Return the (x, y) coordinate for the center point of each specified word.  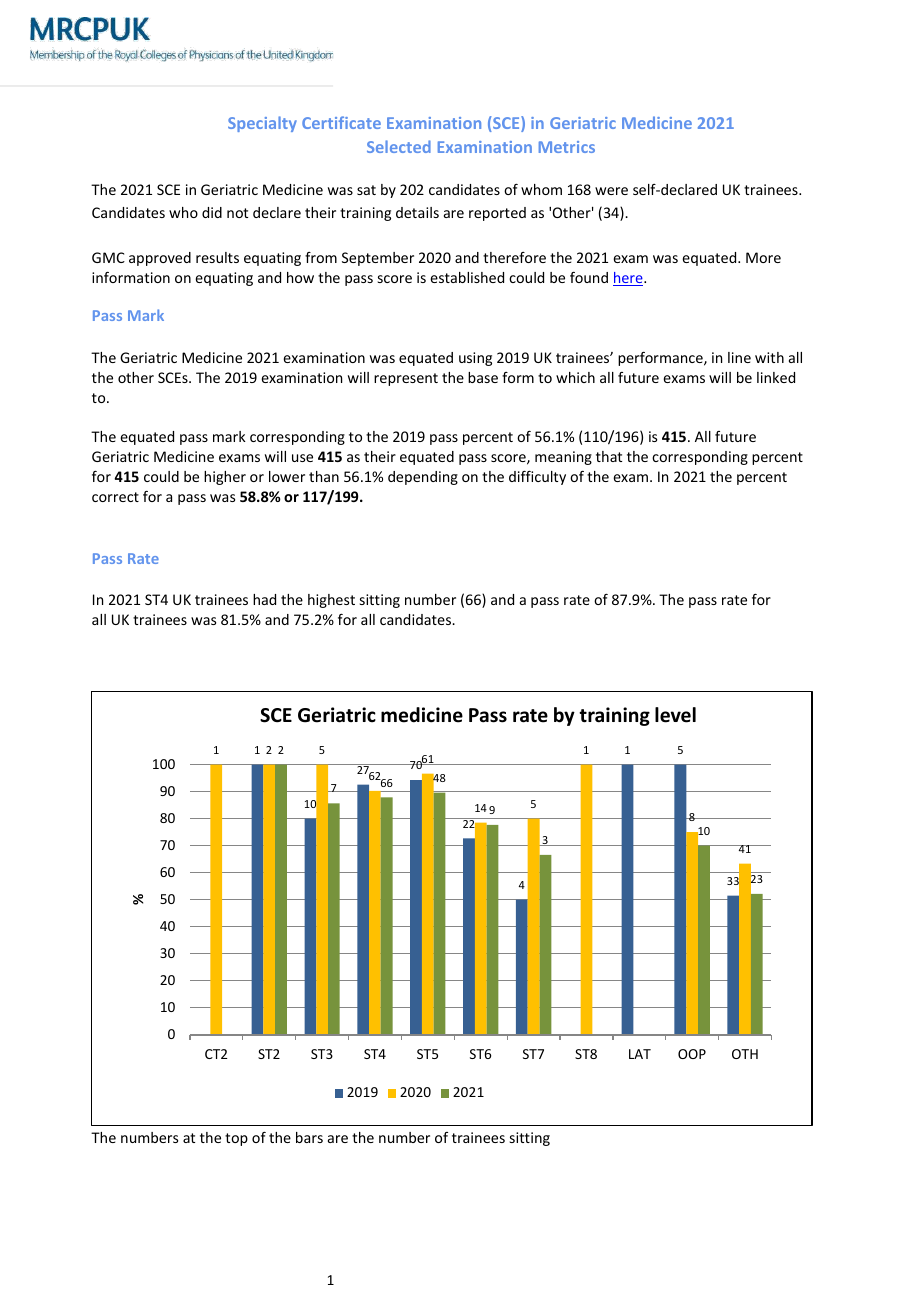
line (739, 357)
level (675, 715)
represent (406, 379)
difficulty (537, 478)
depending (423, 478)
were (611, 191)
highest (331, 601)
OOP (692, 1054)
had (264, 599)
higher (225, 478)
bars (309, 1137)
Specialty (262, 124)
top (236, 1139)
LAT (640, 1054)
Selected (399, 146)
